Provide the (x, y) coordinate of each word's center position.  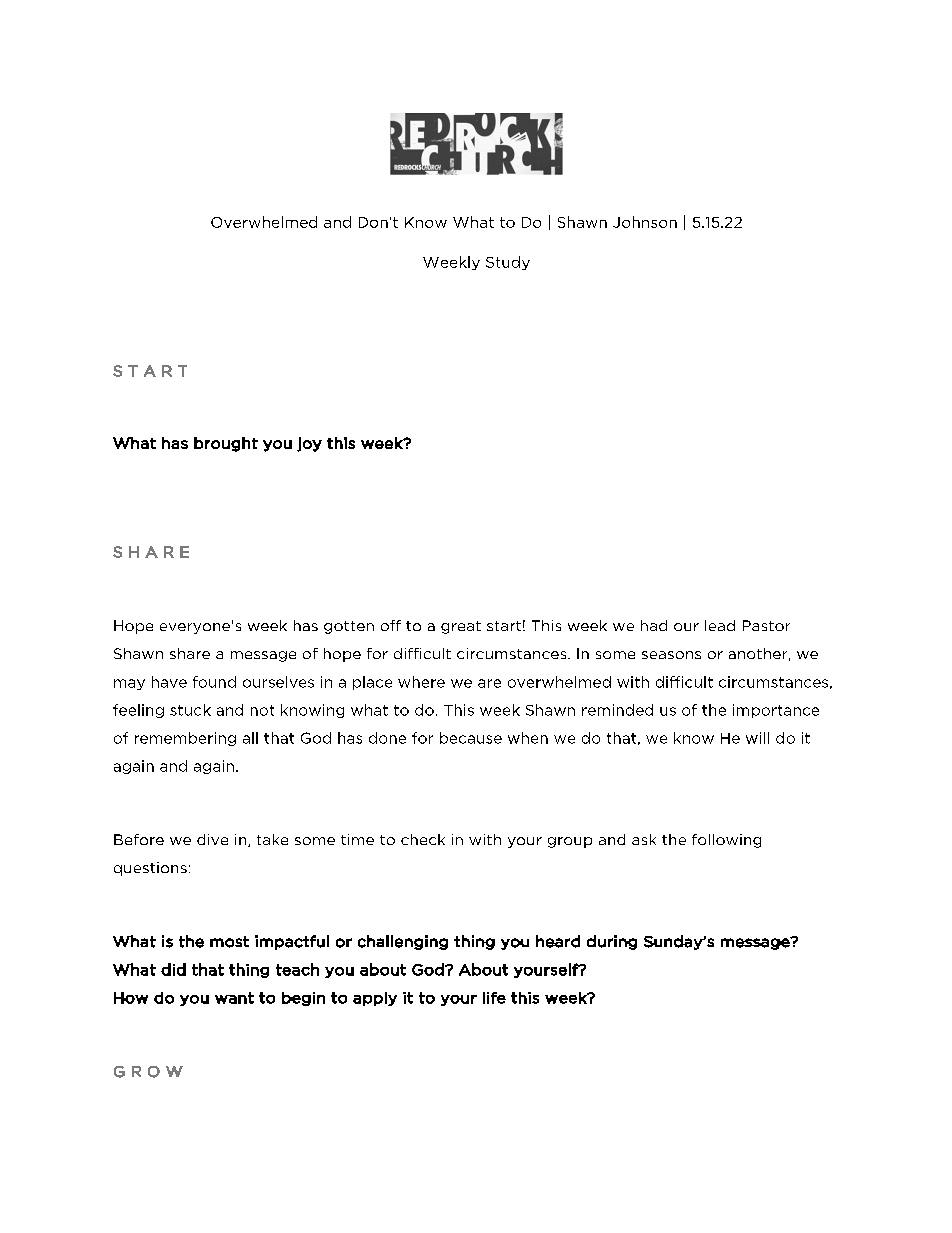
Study (508, 263)
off (391, 625)
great (461, 627)
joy (309, 444)
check (423, 839)
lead (720, 625)
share (190, 653)
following (726, 841)
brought (226, 444)
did (173, 969)
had (654, 625)
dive (212, 839)
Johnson (645, 222)
